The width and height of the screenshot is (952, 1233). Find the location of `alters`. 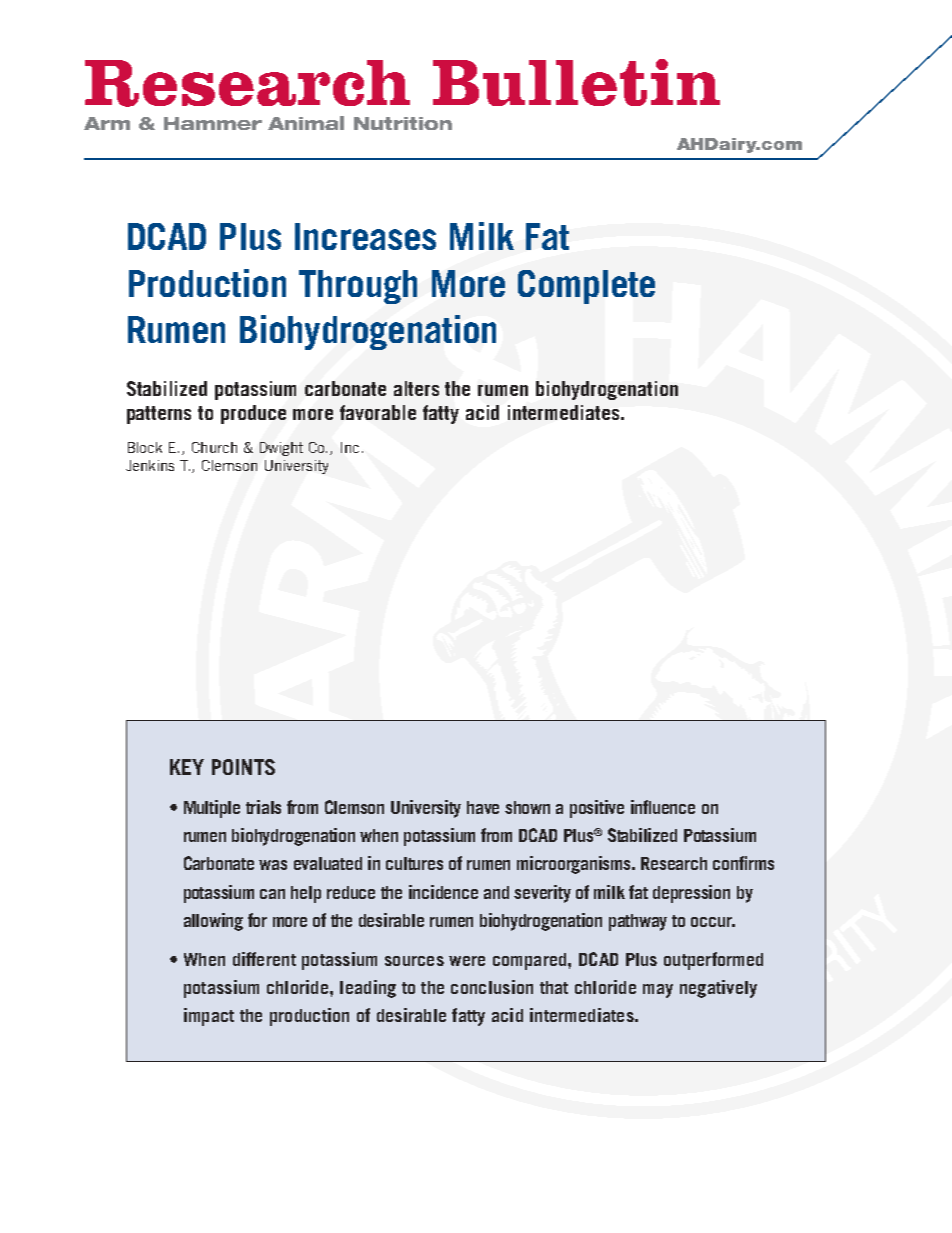

alters is located at coordinates (416, 388).
